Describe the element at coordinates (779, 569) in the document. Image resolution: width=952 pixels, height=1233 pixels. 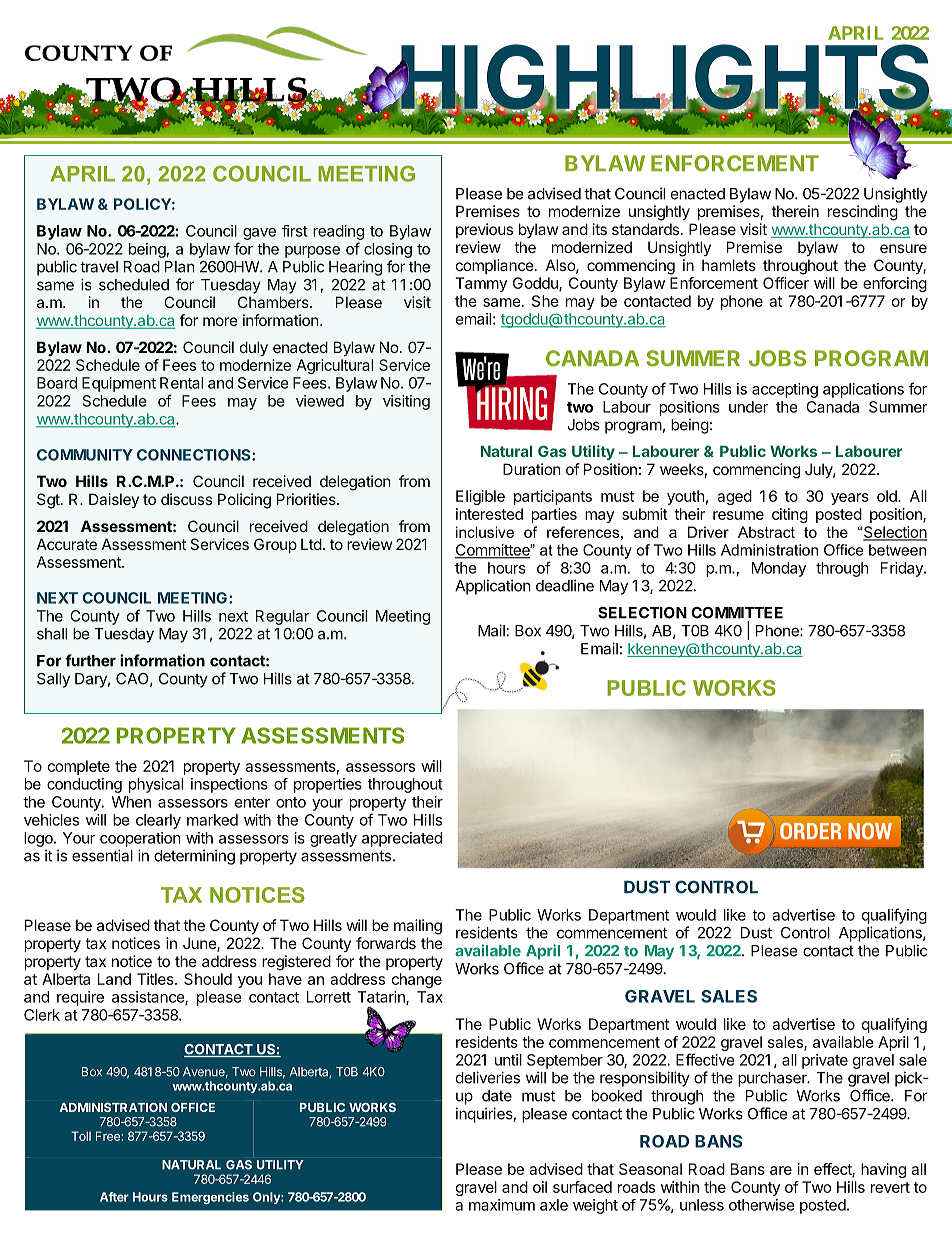
I see `Monday` at that location.
